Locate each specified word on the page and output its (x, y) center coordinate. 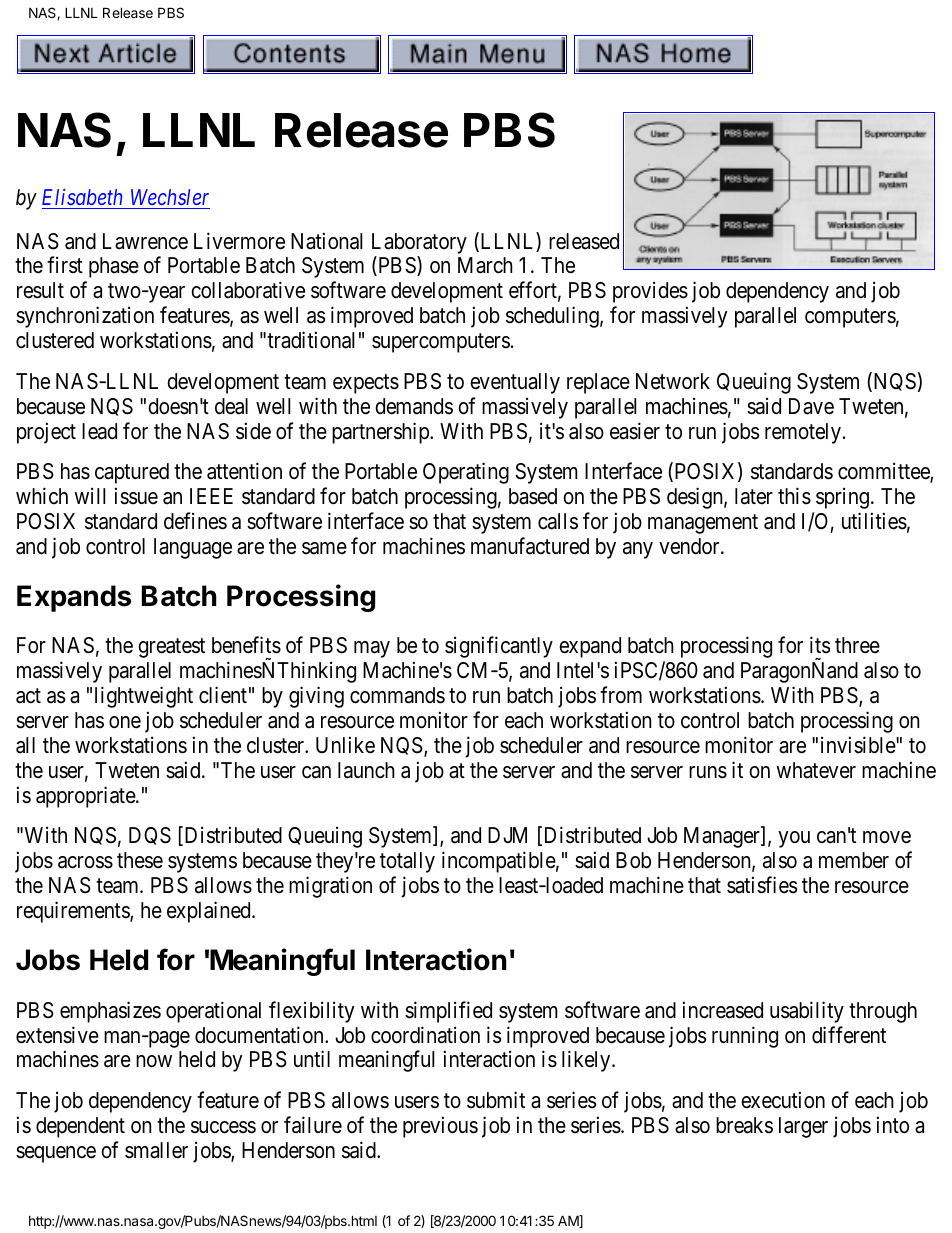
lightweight (144, 697)
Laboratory (419, 243)
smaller (156, 1150)
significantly (499, 647)
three (857, 645)
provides (650, 292)
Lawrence (145, 241)
